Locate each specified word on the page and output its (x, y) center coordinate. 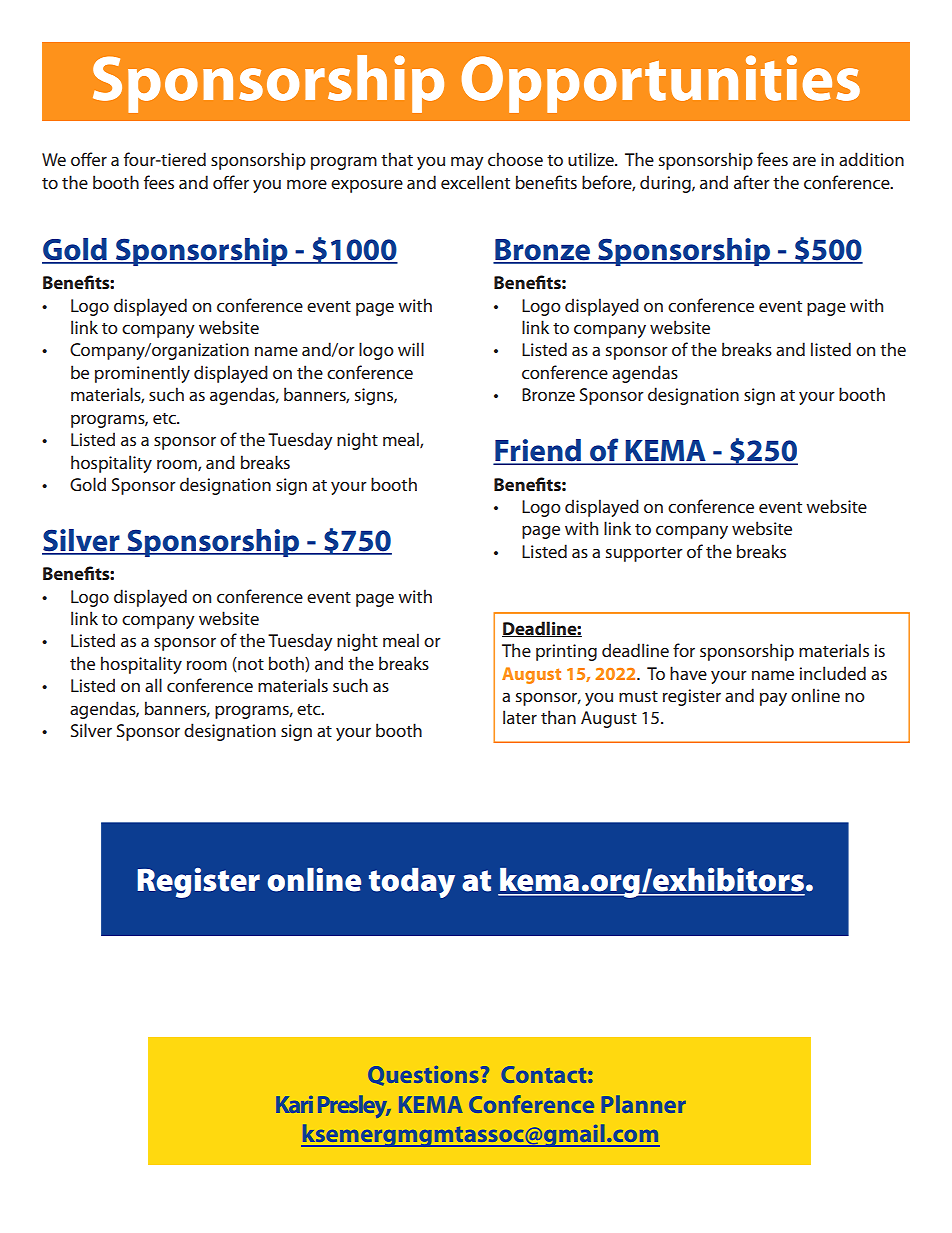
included (832, 673)
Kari (294, 1104)
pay (773, 699)
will (411, 349)
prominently (142, 374)
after (752, 182)
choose (515, 159)
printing (566, 652)
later (520, 717)
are (804, 161)
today (412, 883)
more (307, 184)
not (250, 664)
